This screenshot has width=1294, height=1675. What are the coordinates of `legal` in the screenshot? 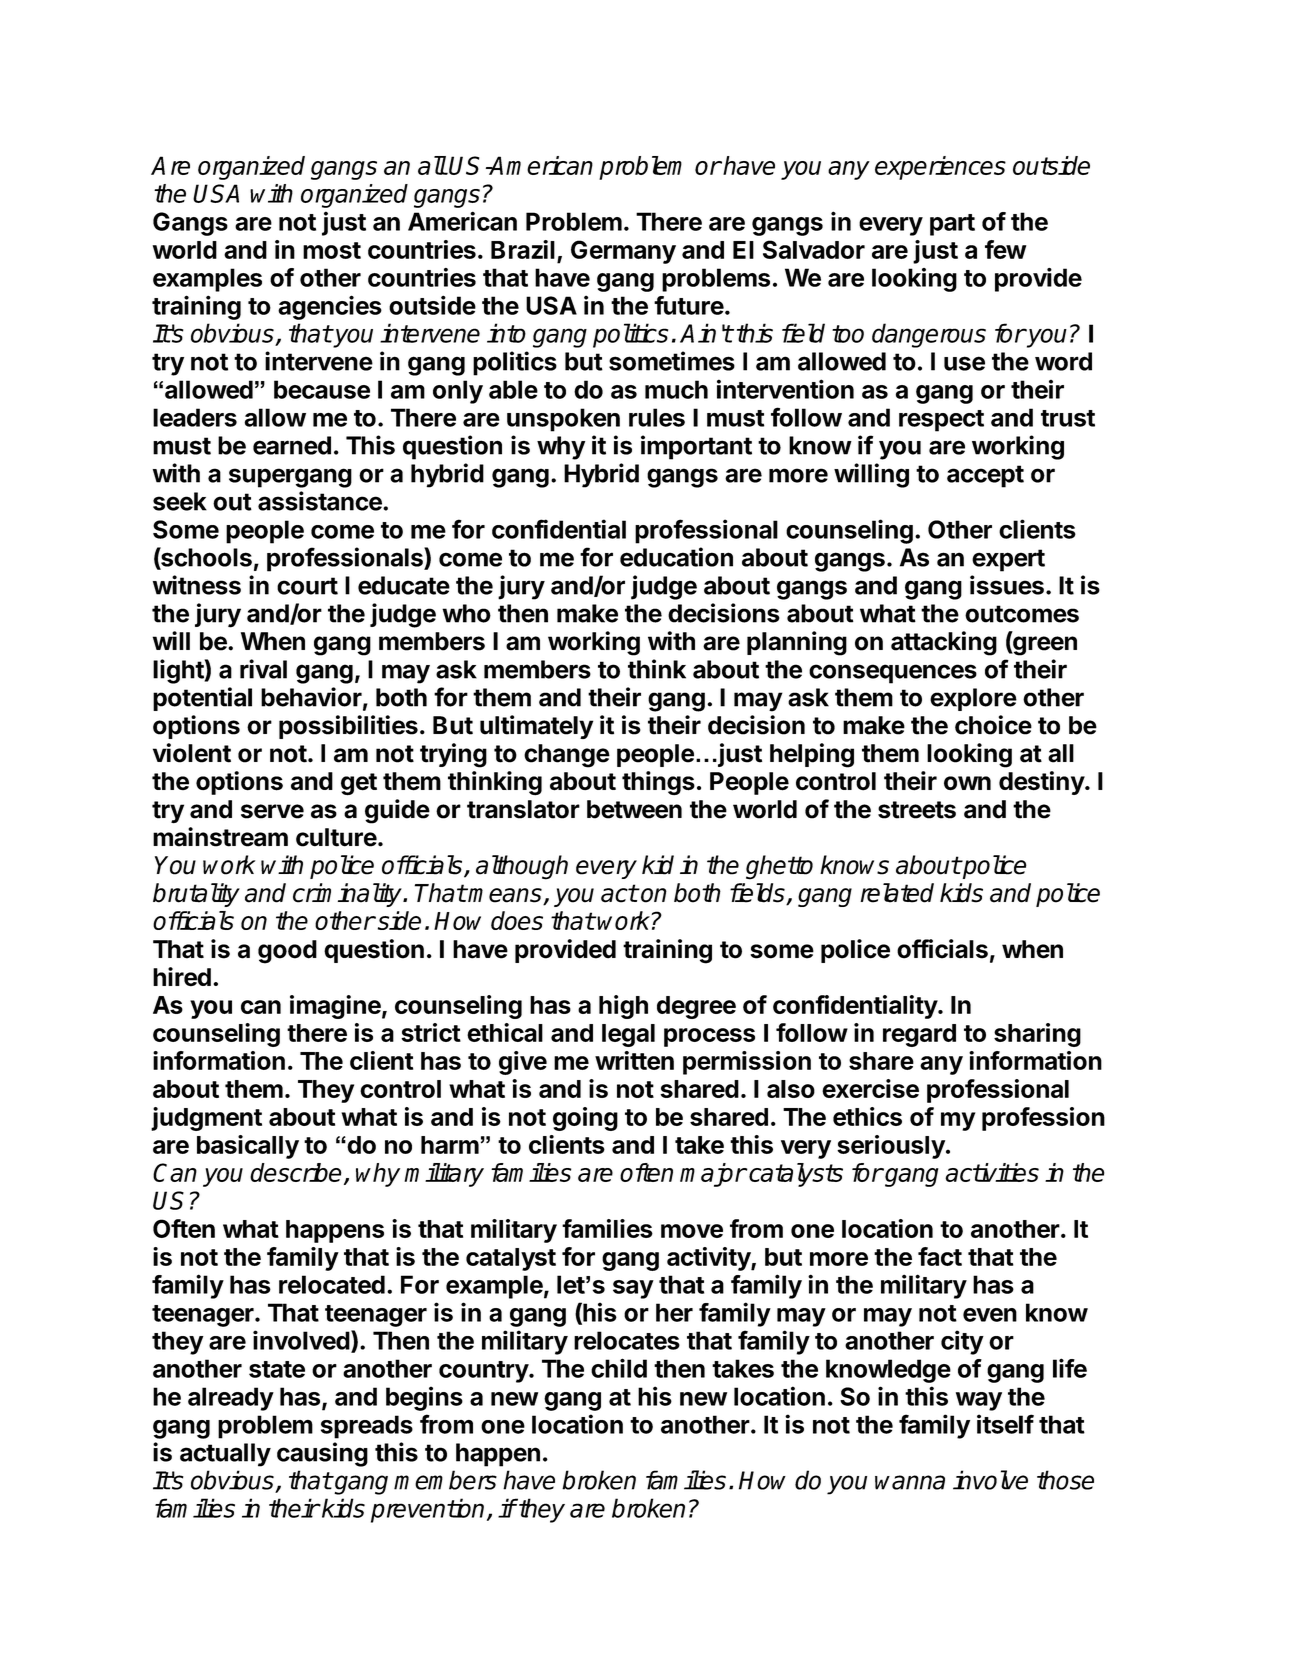 It's located at (628, 1035).
